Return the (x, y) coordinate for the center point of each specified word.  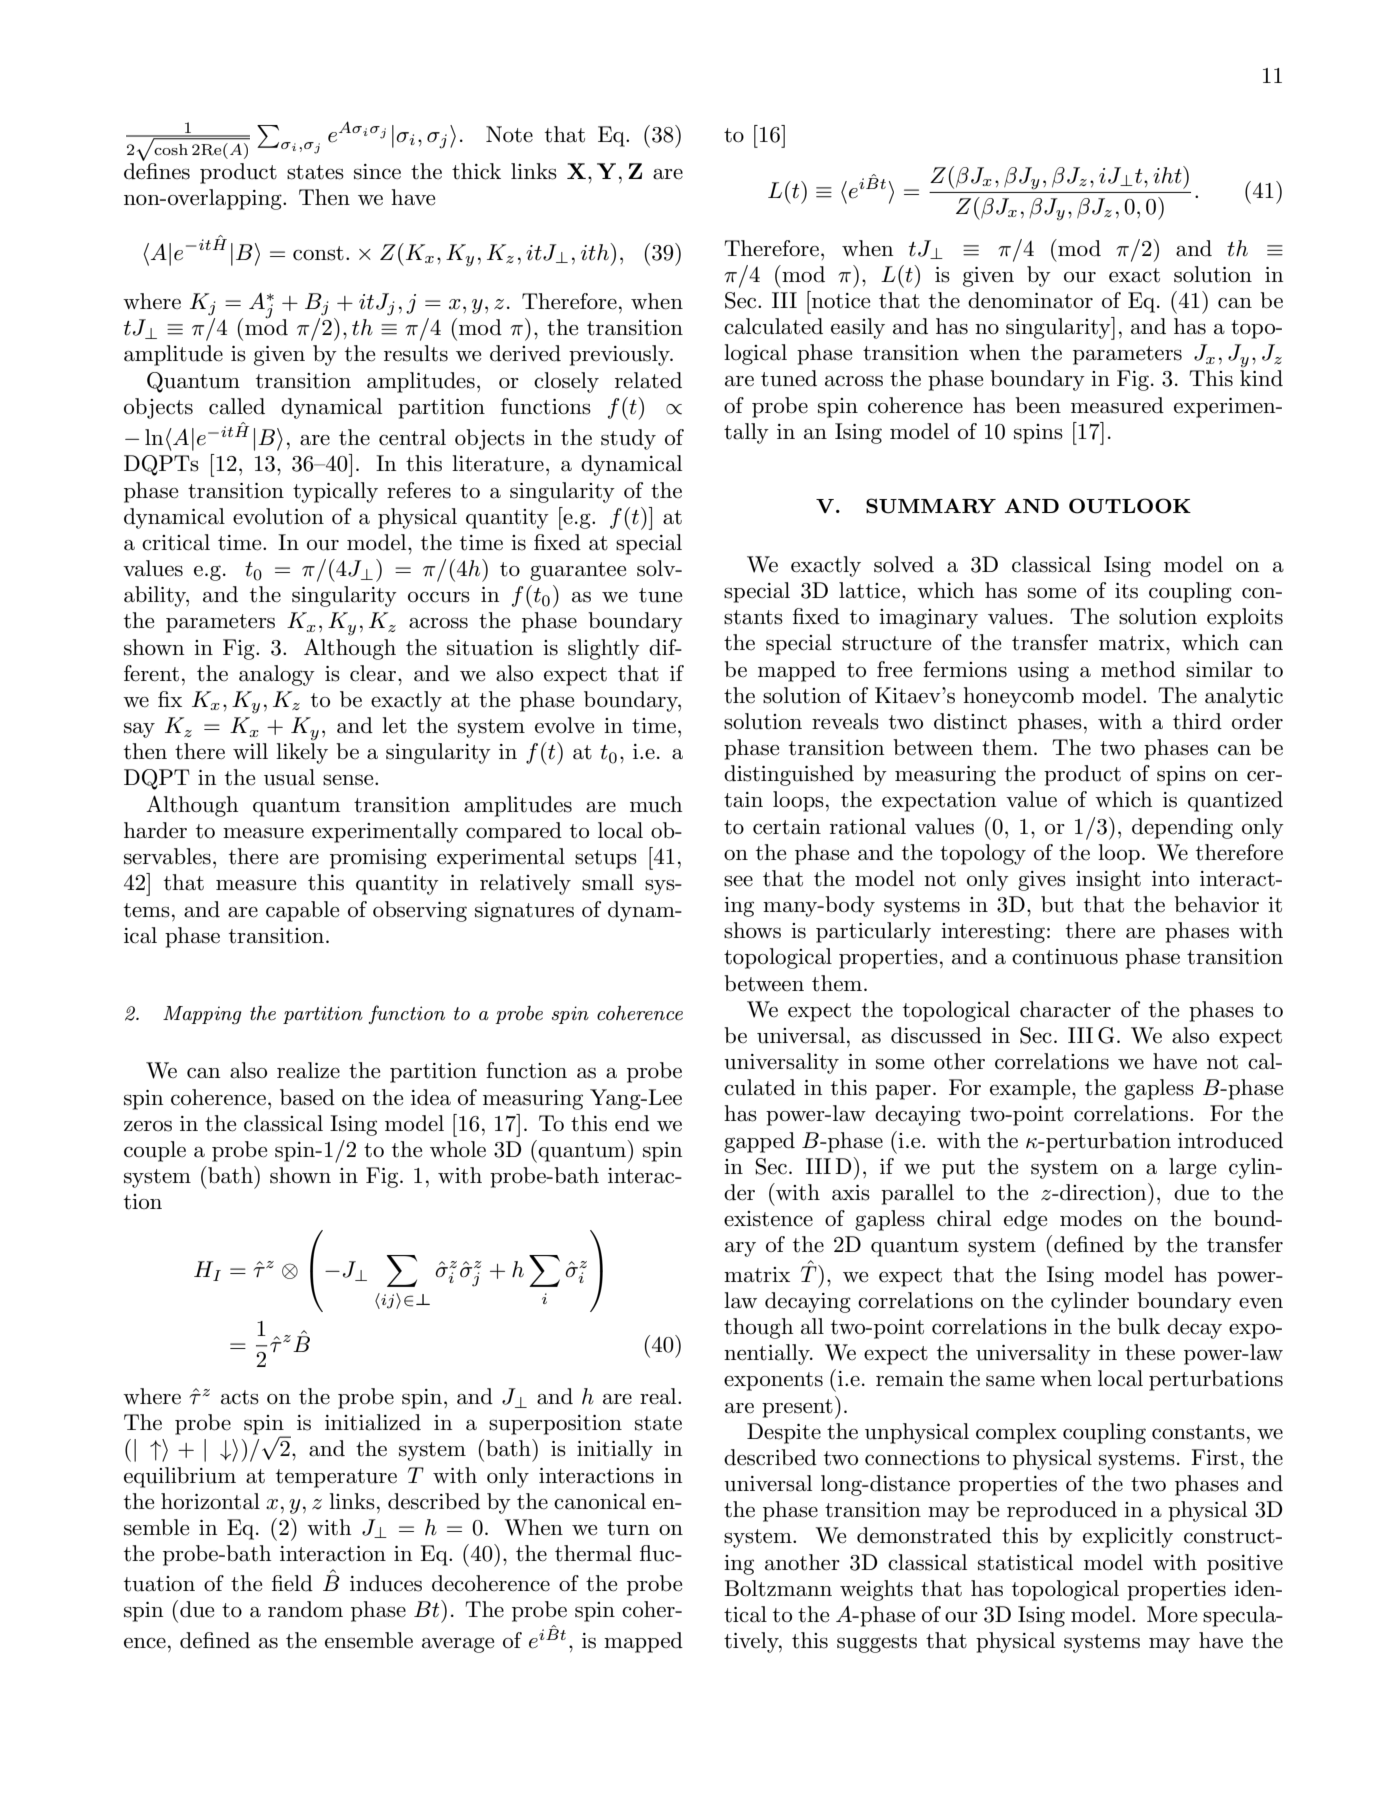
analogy (277, 675)
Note (509, 134)
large (1192, 1168)
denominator (1030, 300)
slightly (604, 649)
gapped (759, 1142)
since (377, 172)
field (292, 1583)
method (1138, 669)
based (307, 1097)
